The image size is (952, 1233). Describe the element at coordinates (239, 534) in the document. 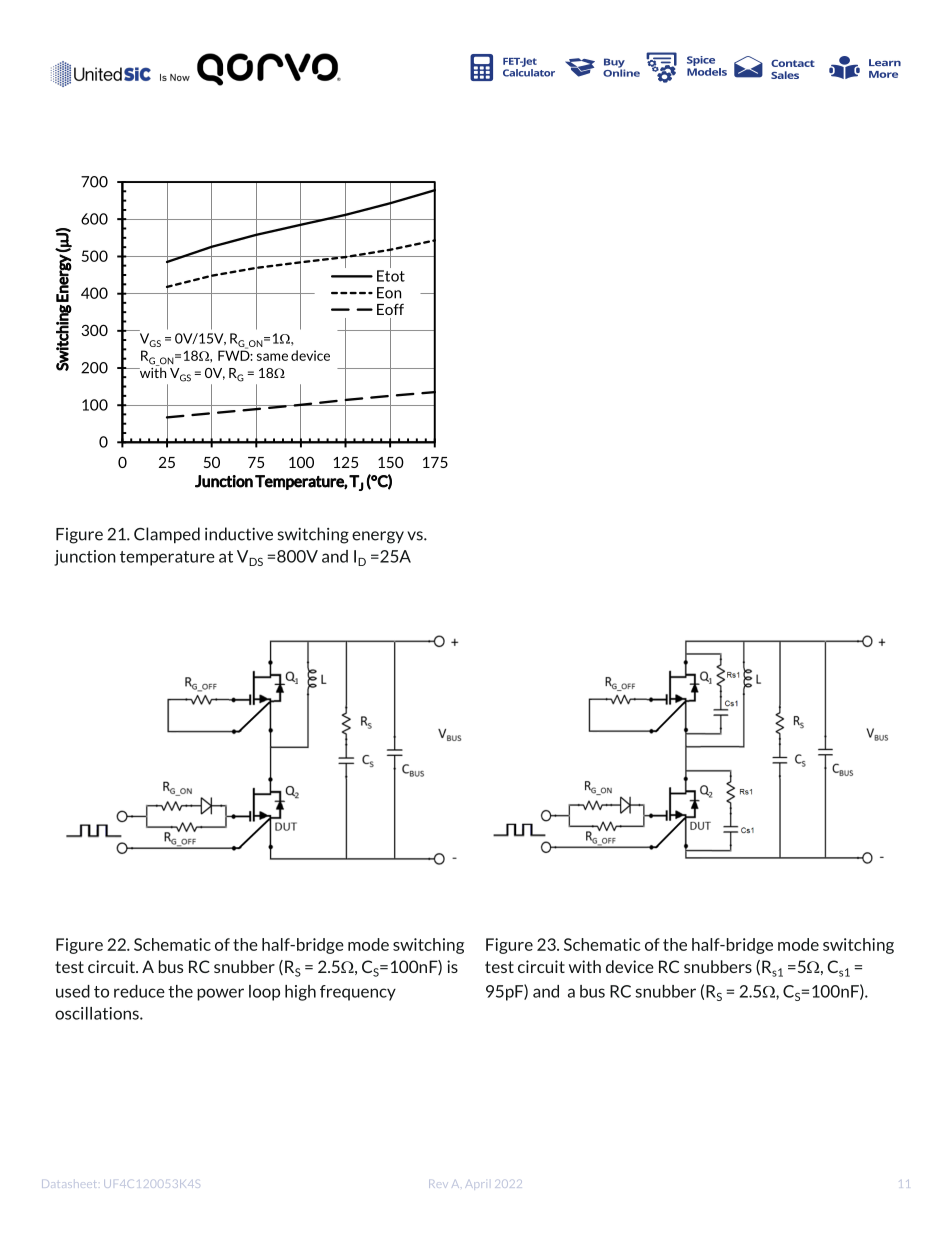

I see `inductive` at that location.
